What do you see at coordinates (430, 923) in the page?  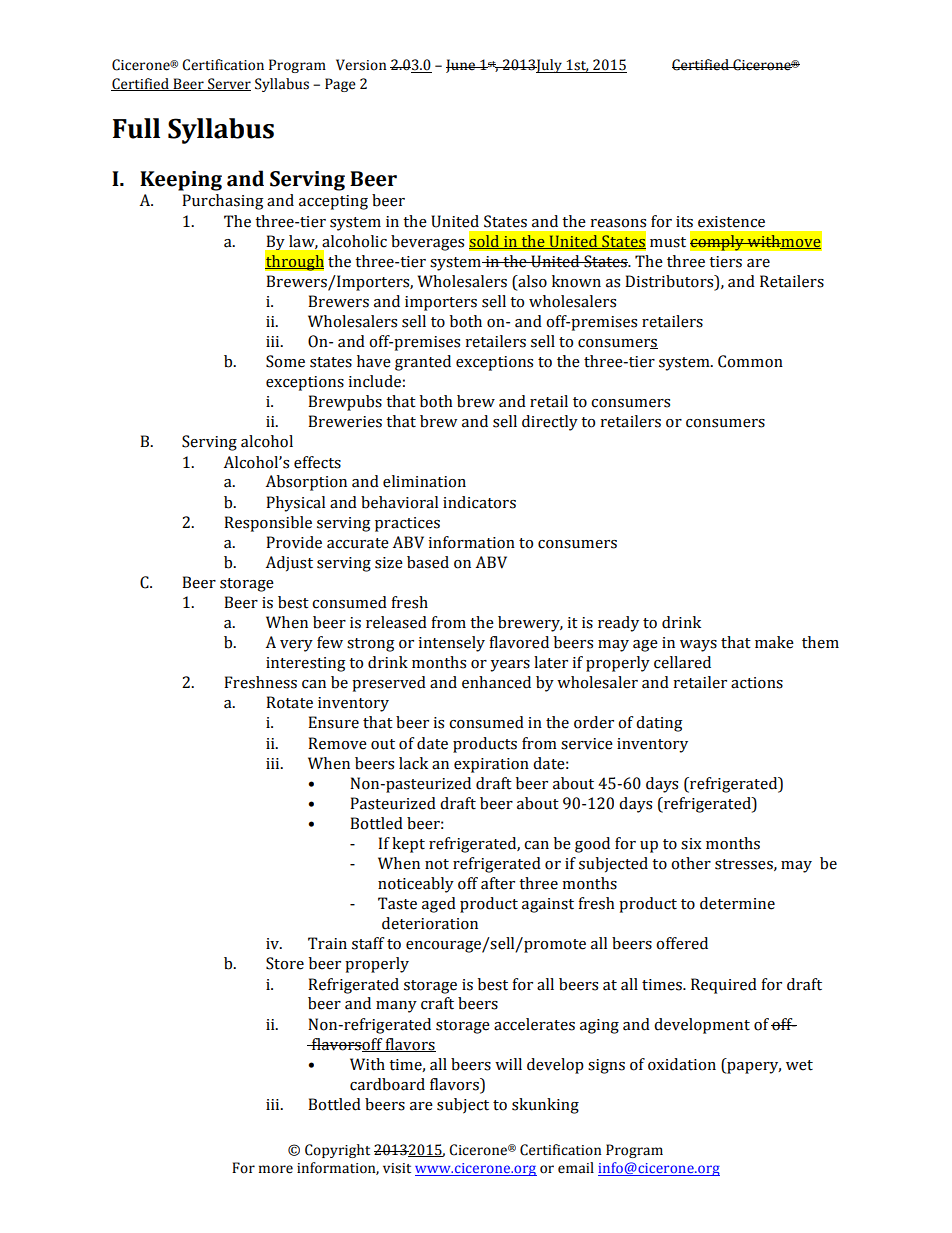 I see `deterioration` at bounding box center [430, 923].
